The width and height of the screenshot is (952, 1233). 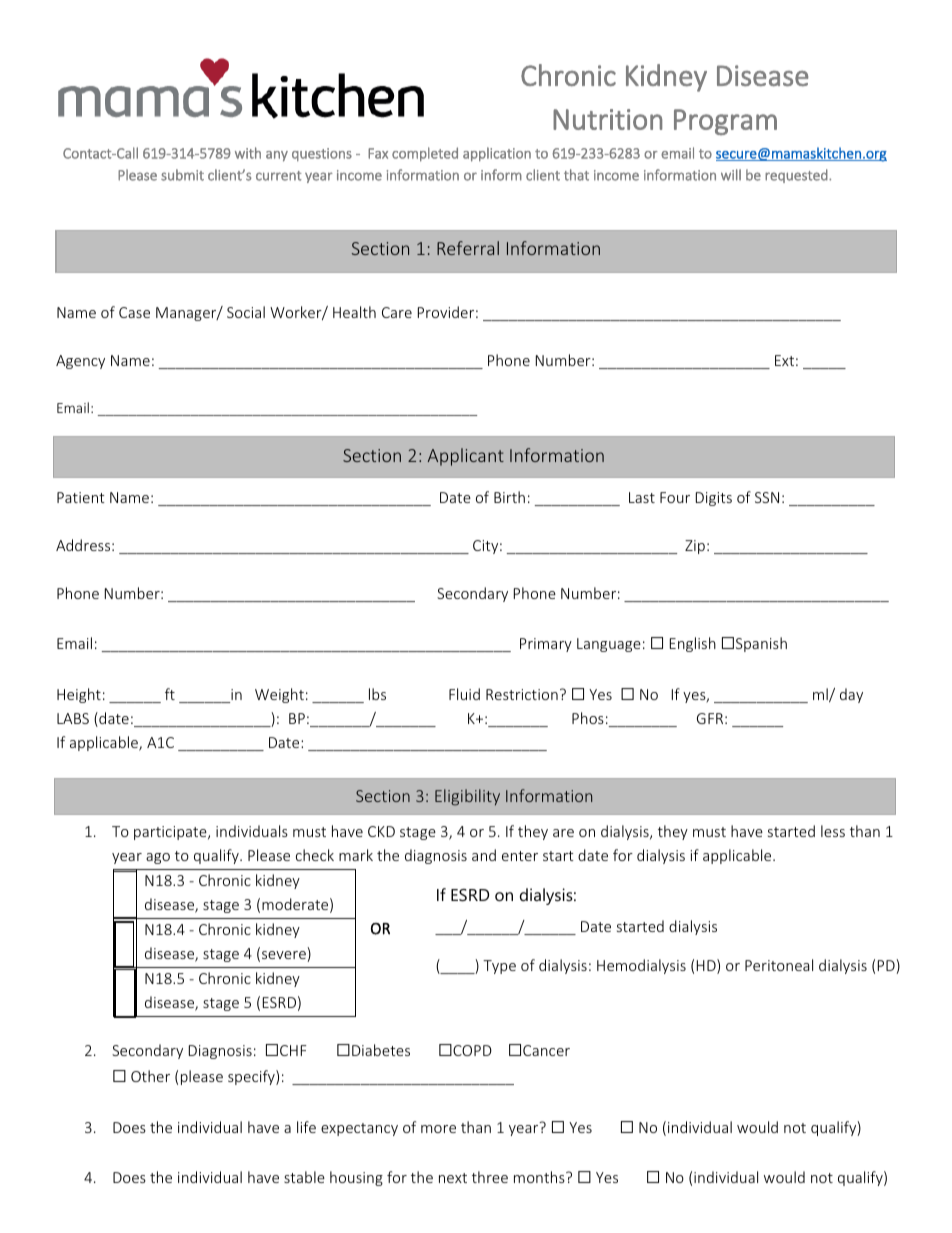 What do you see at coordinates (767, 497) in the screenshot?
I see `SSN` at bounding box center [767, 497].
